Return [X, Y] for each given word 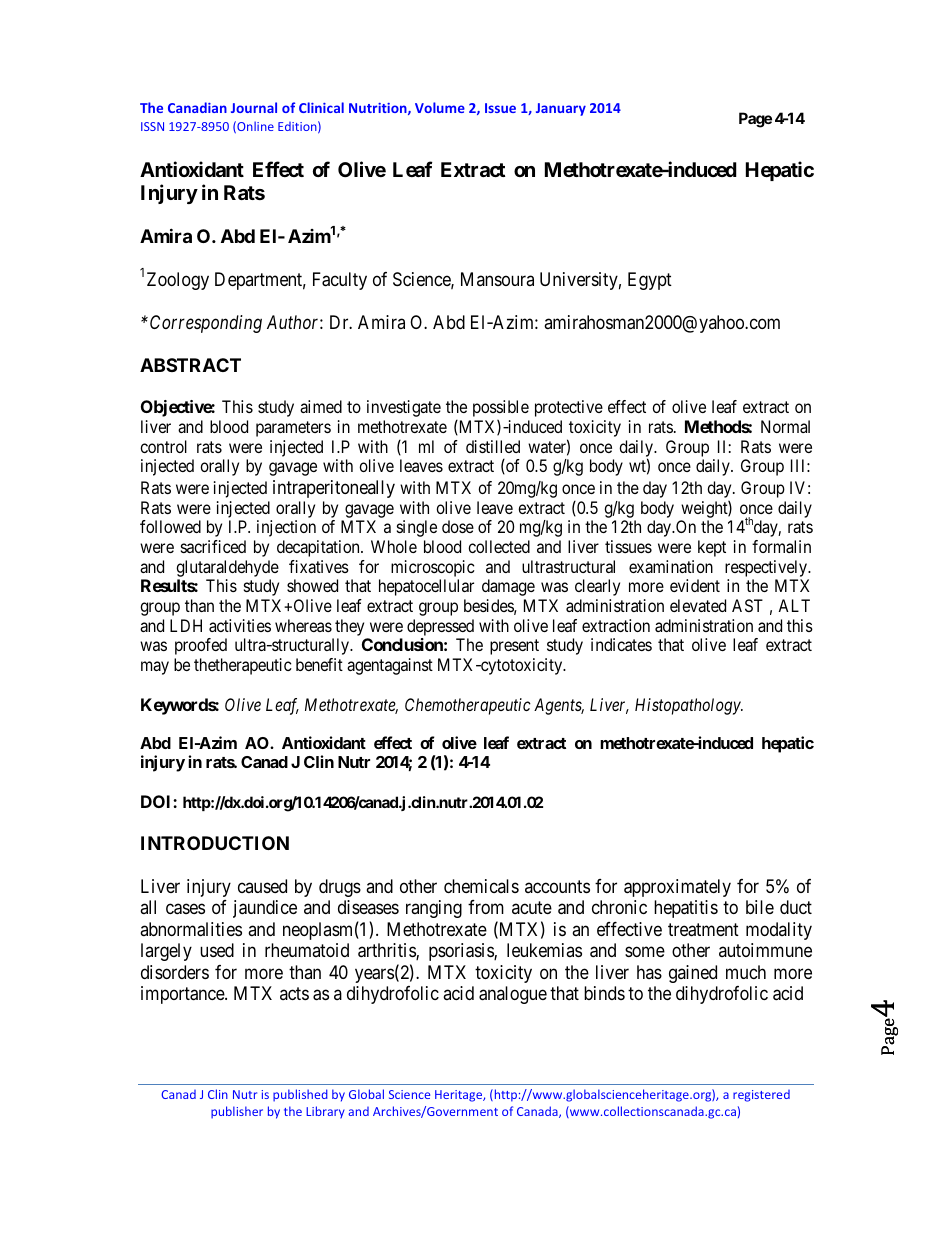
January [561, 109]
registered [761, 1096]
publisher [237, 1112]
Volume [440, 107]
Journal [254, 107]
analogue [513, 995]
